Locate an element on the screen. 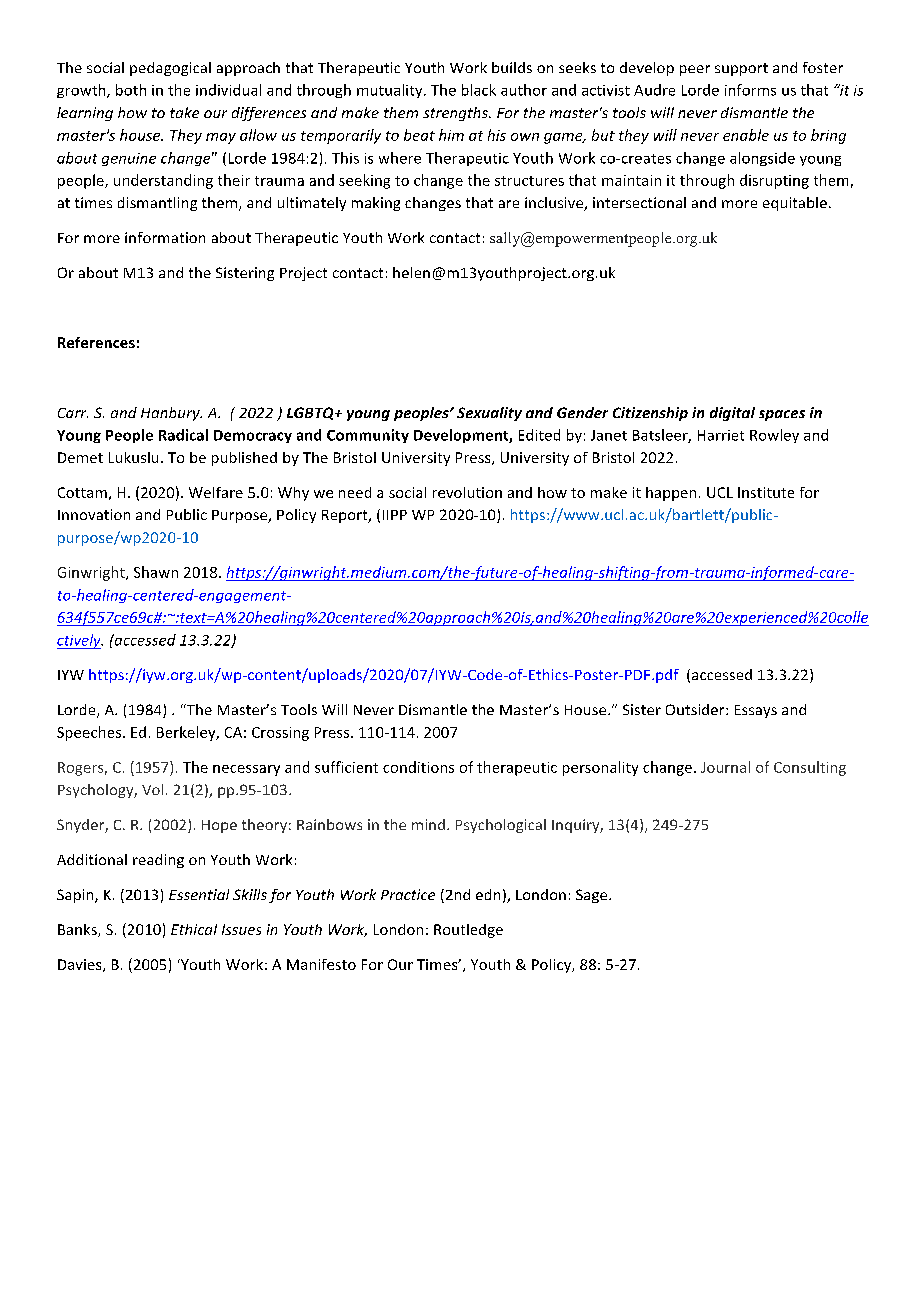 The width and height of the screenshot is (924, 1308). Routledge is located at coordinates (468, 931).
